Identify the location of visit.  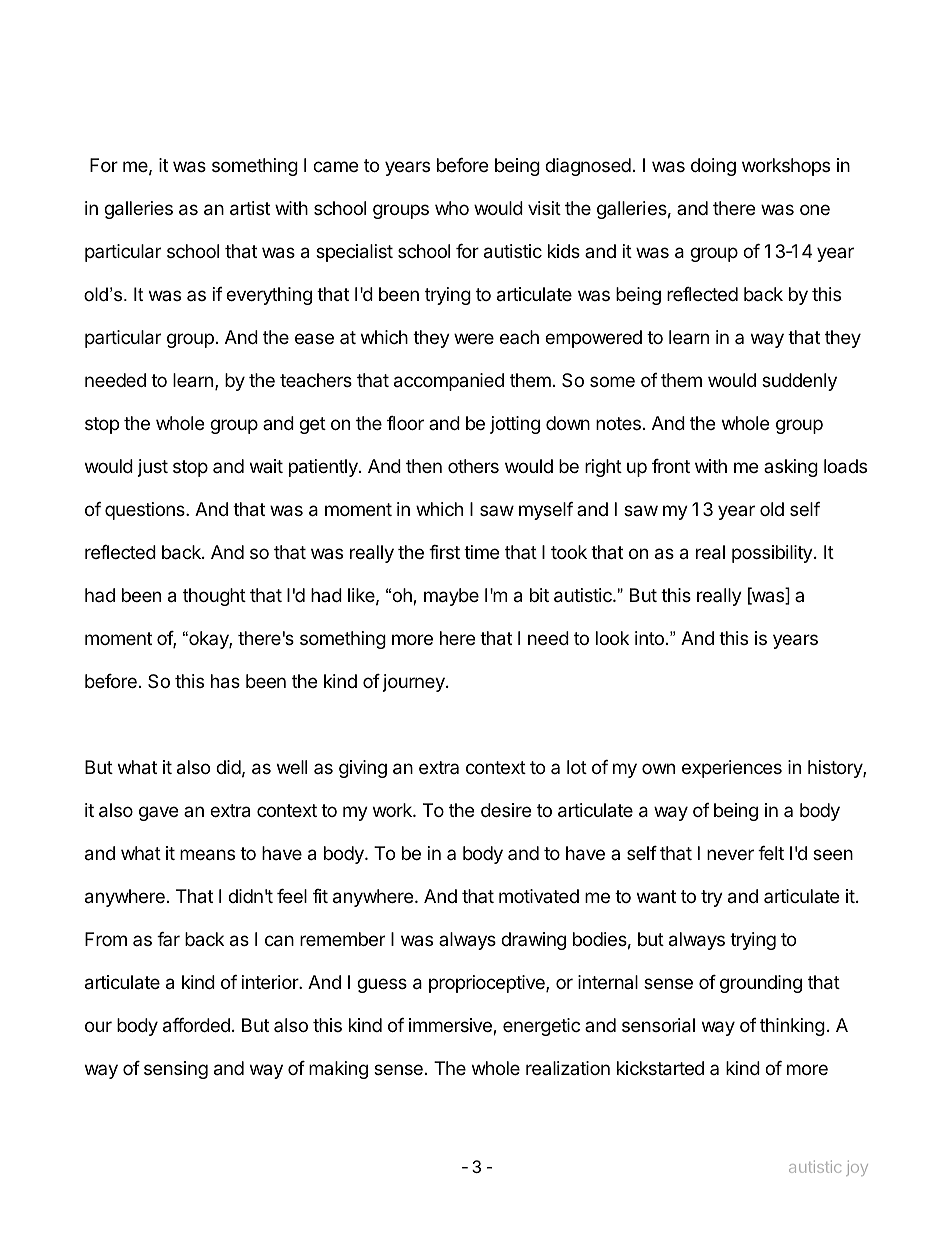
(544, 208).
